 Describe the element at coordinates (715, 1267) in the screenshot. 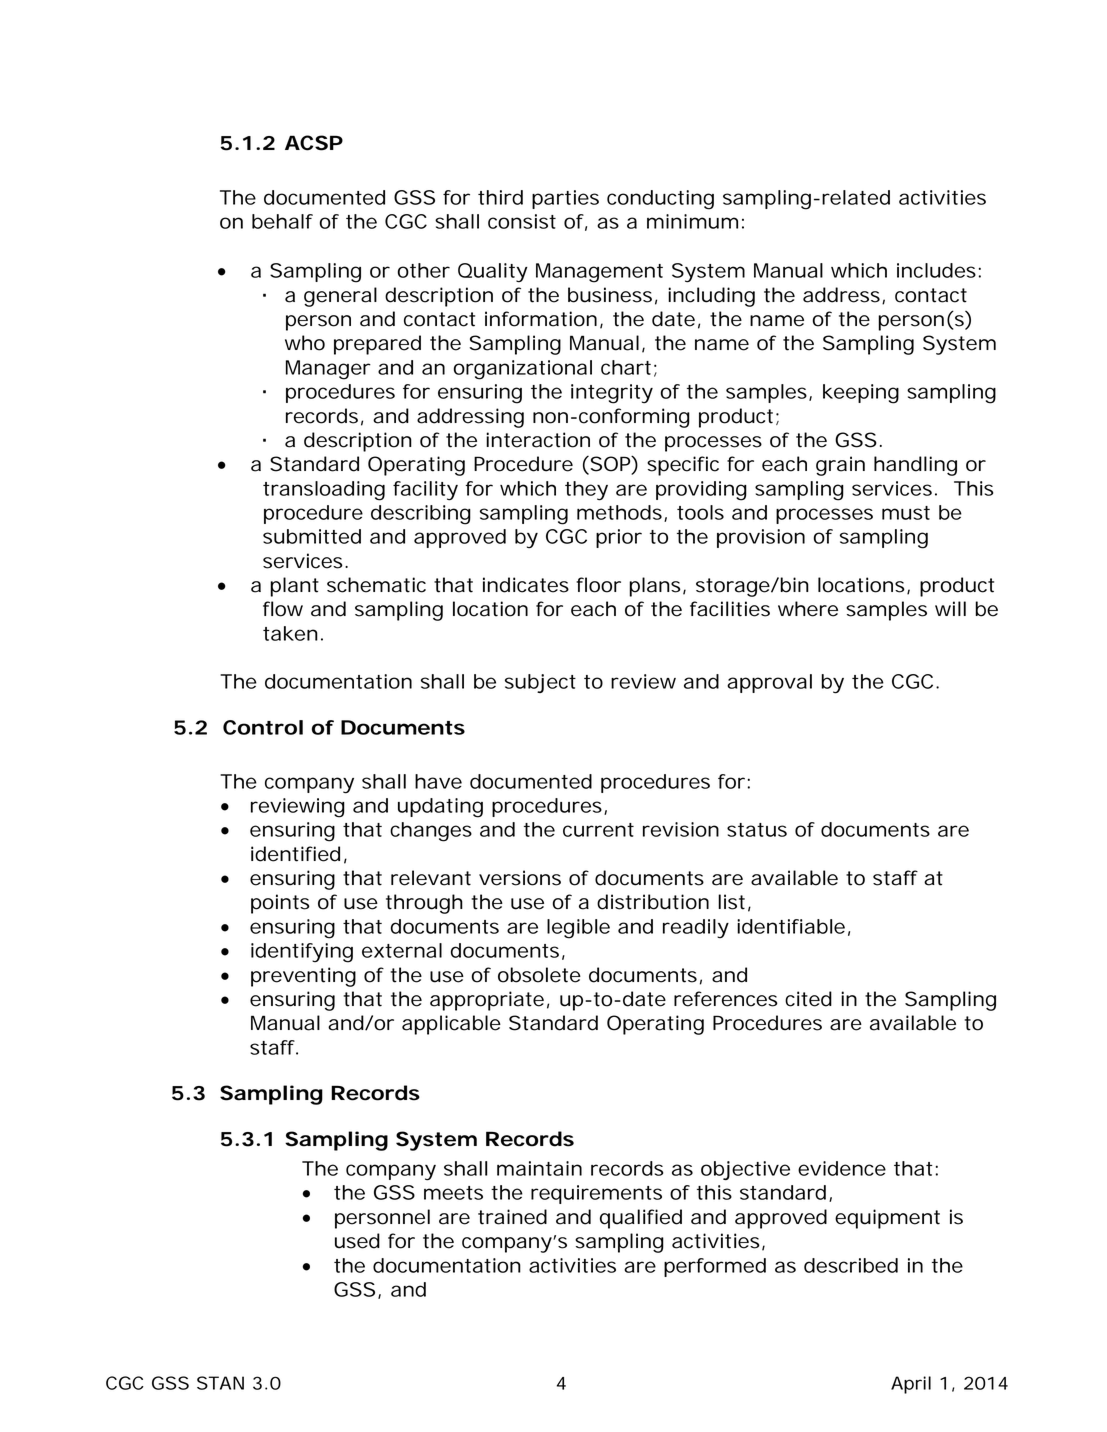

I see `performed` at that location.
